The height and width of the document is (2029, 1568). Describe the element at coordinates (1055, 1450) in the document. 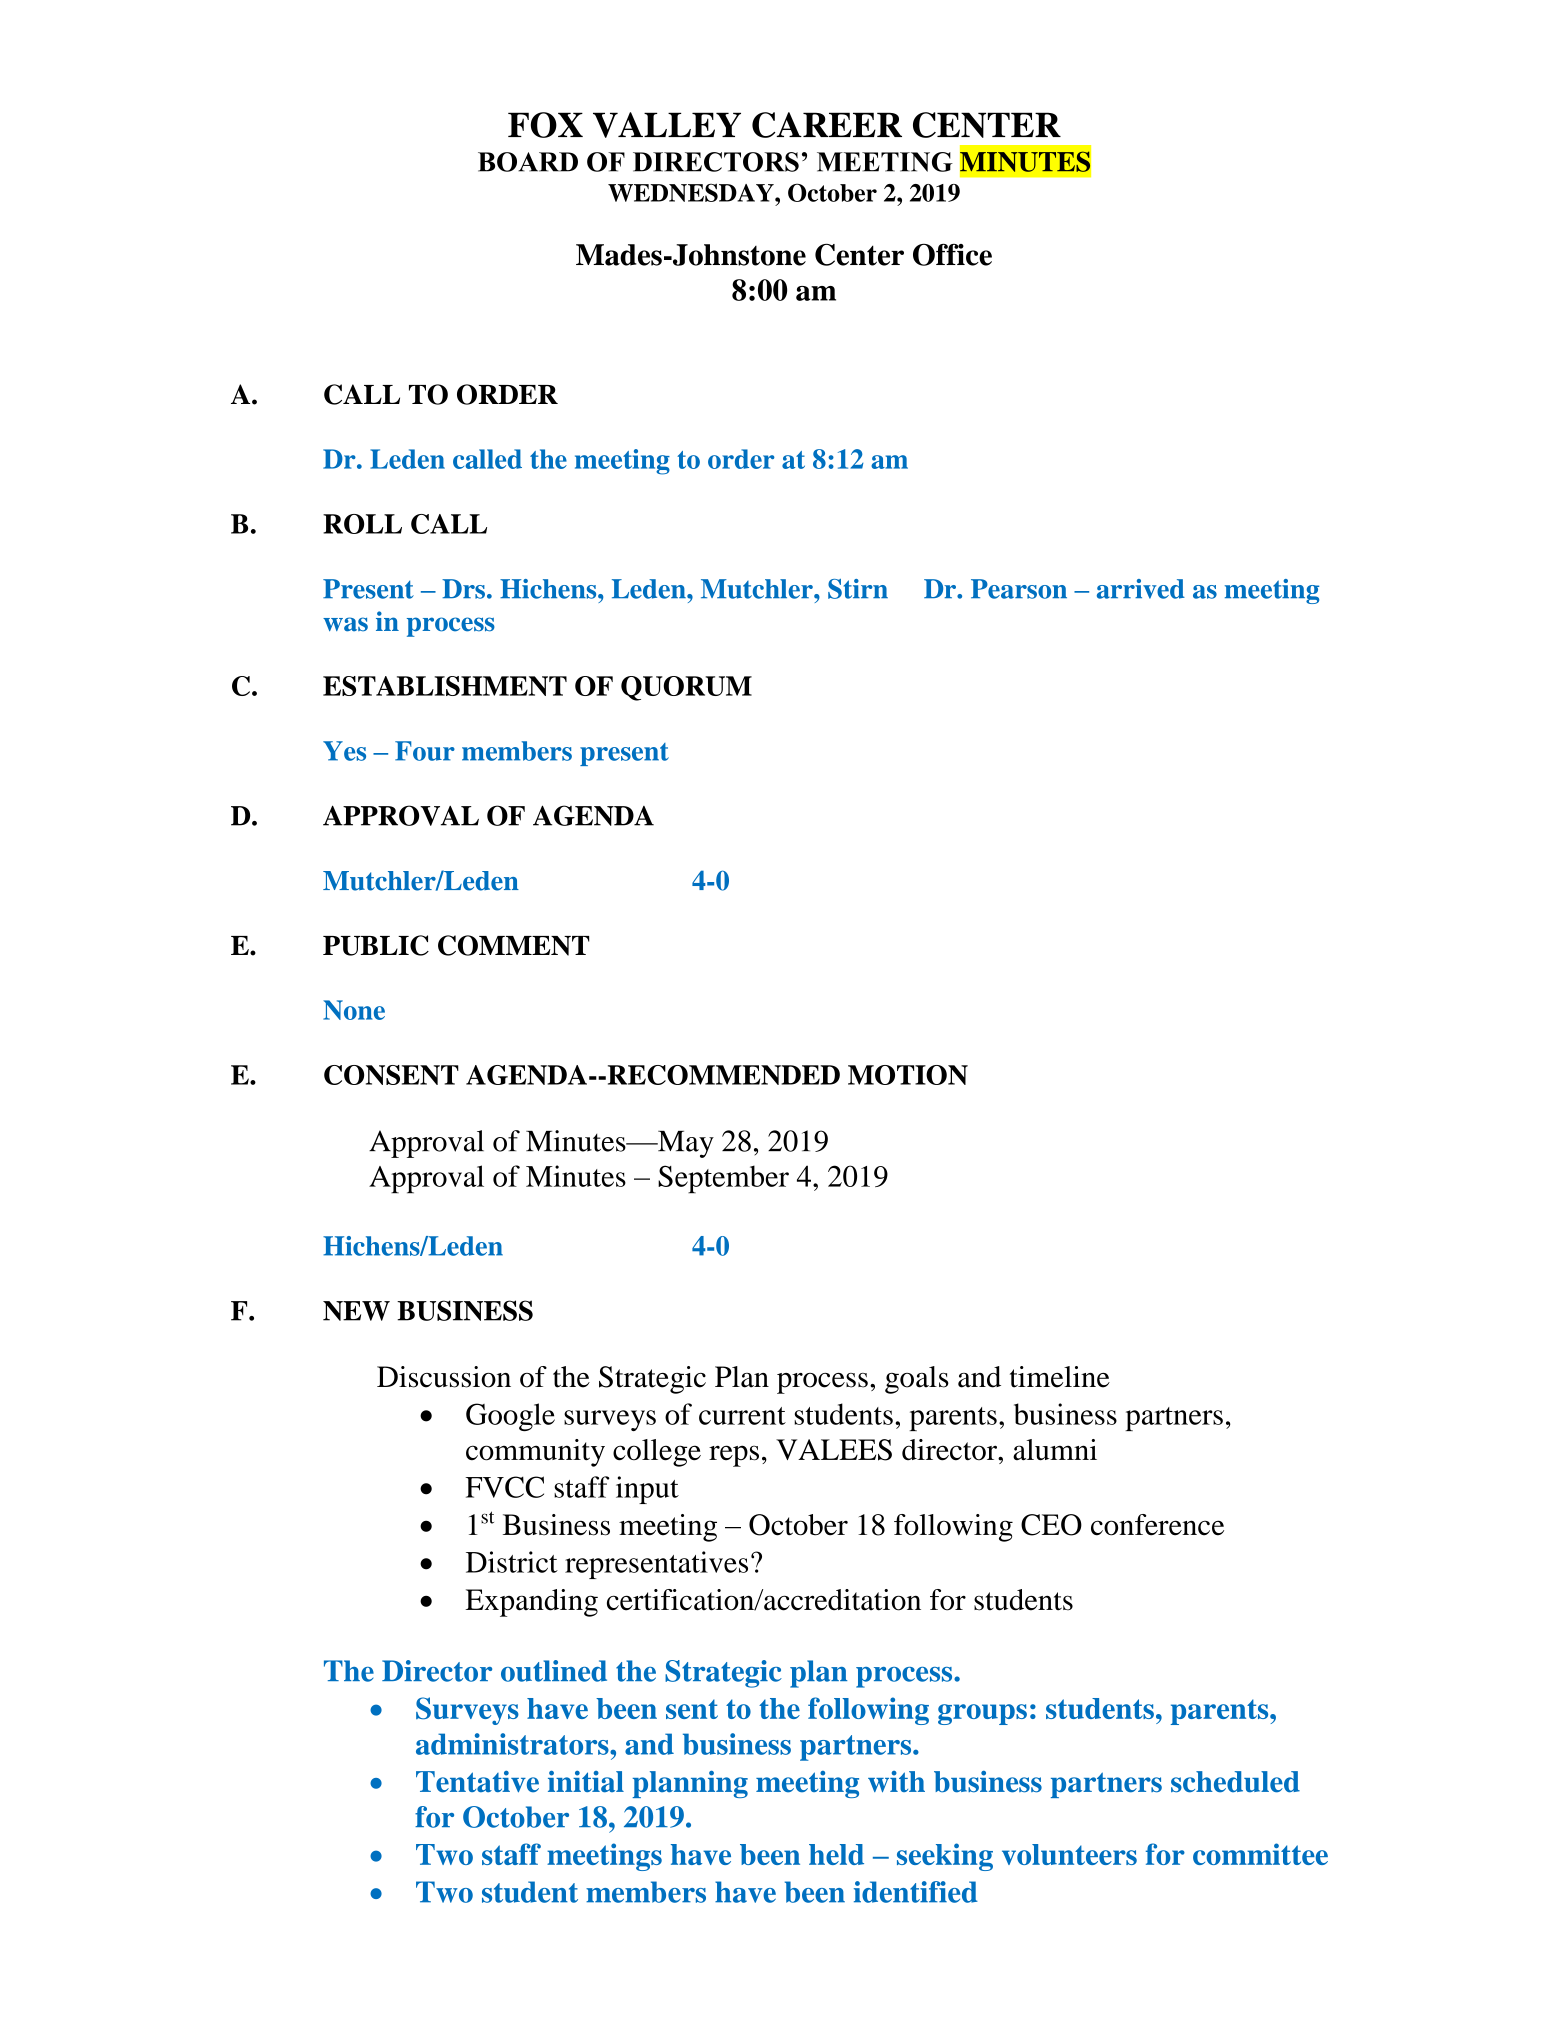

I see `alumni` at that location.
